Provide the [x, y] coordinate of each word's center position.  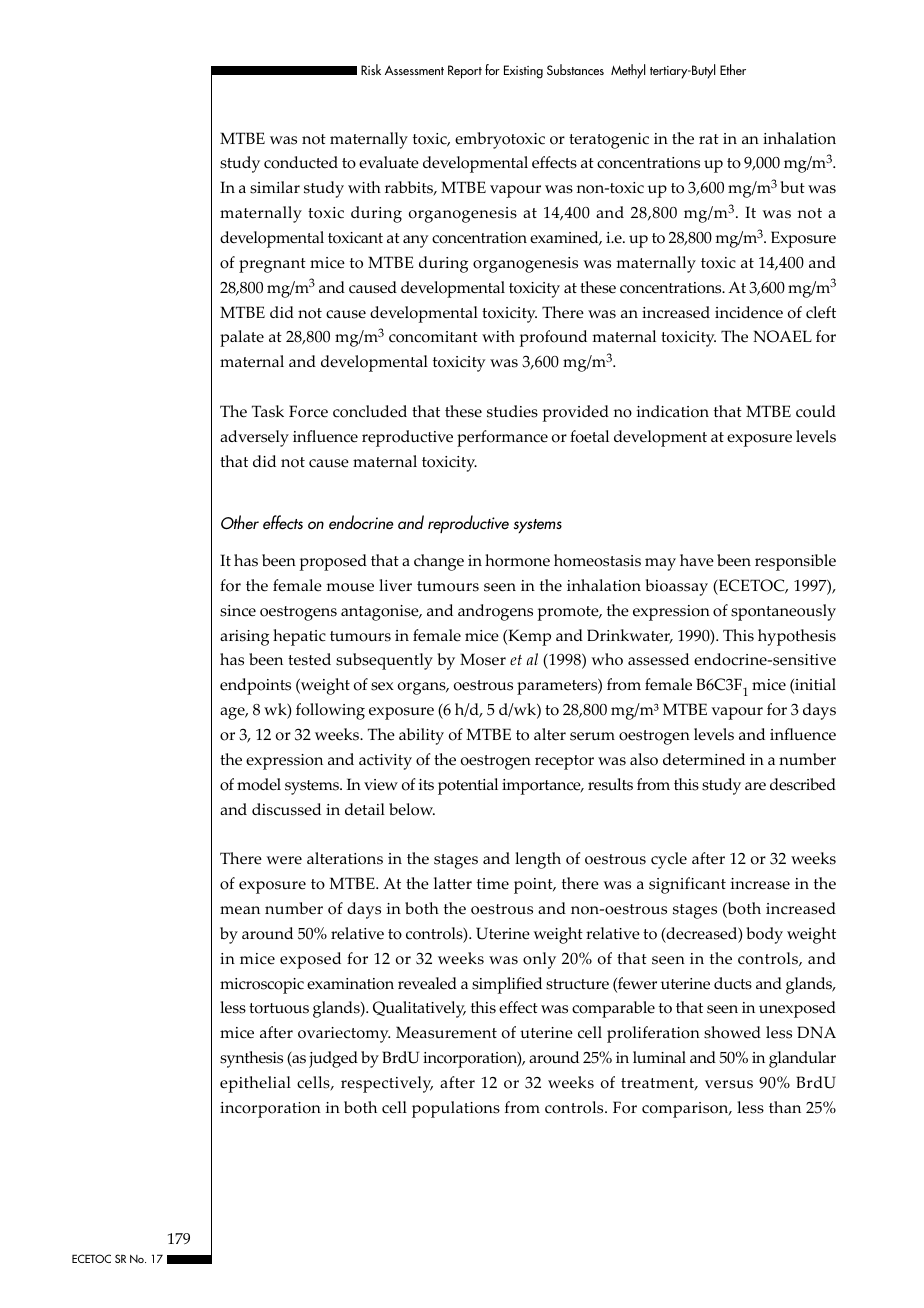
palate [242, 338]
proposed [333, 562]
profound [553, 338]
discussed [286, 809]
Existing [523, 72]
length [538, 860]
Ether [733, 69]
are [755, 786]
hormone [517, 560]
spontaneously [783, 612]
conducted [301, 162]
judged [333, 1059]
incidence [749, 312]
